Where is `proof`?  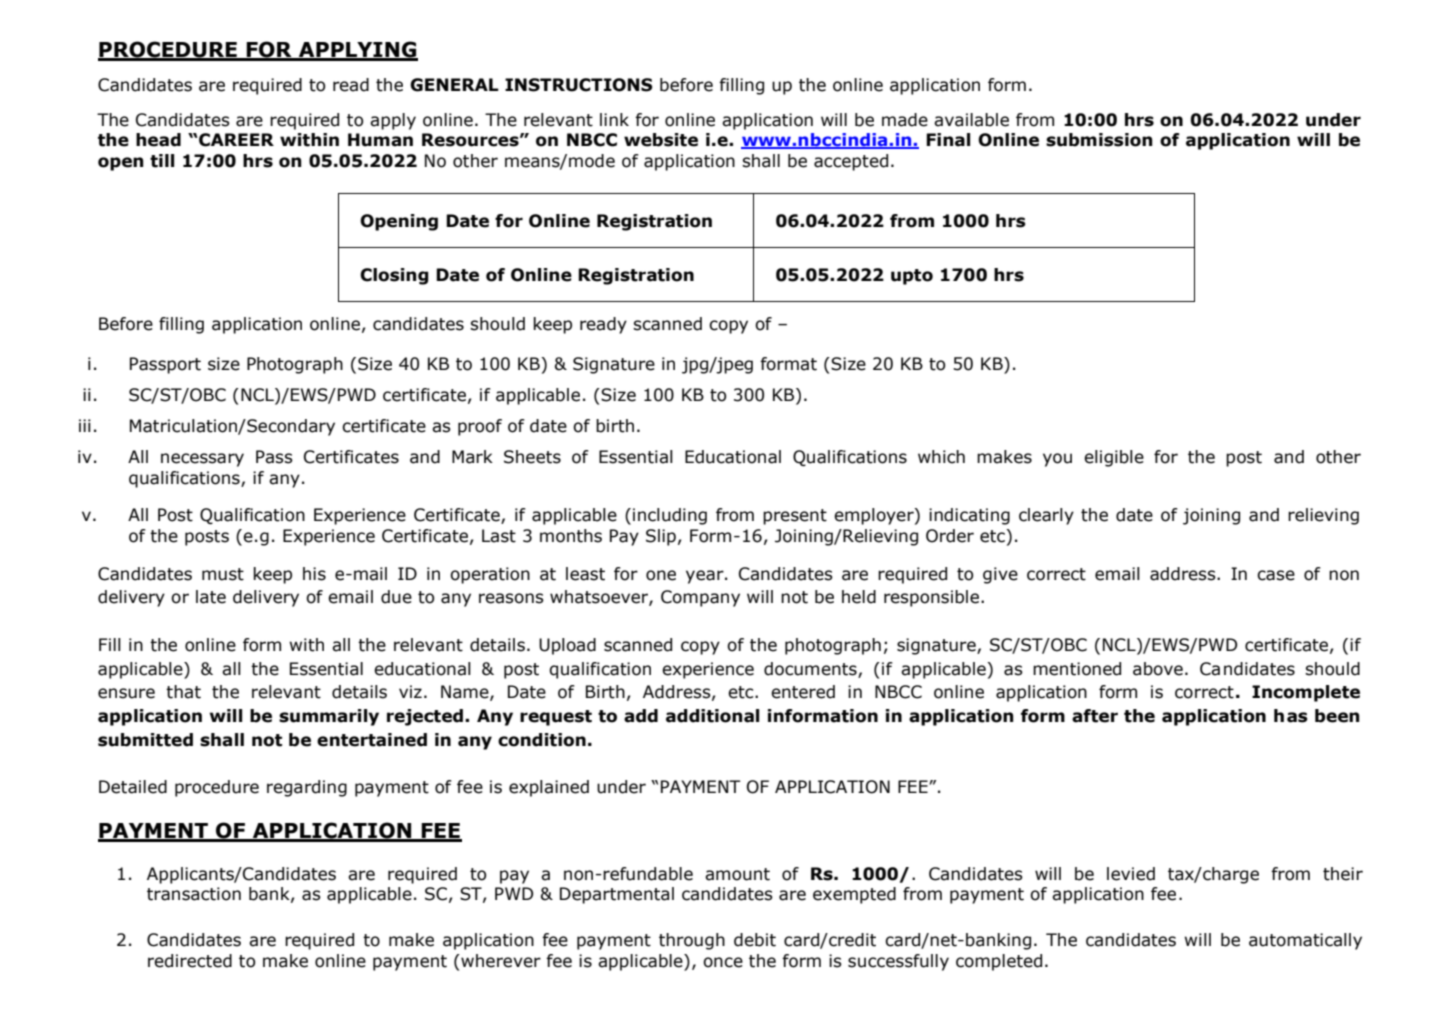
proof is located at coordinates (480, 427).
